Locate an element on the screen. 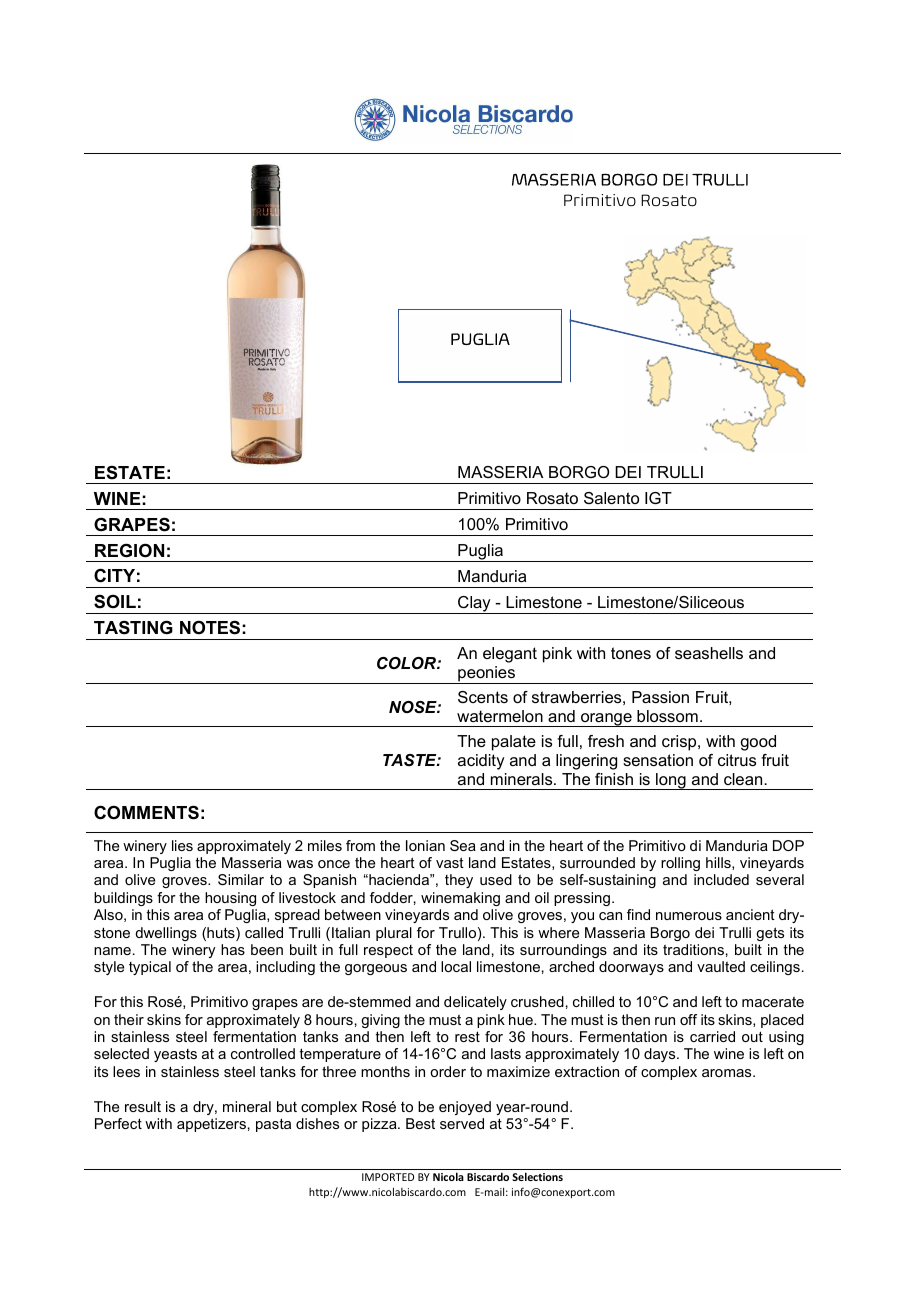 The width and height of the screenshot is (924, 1308). local is located at coordinates (456, 966).
